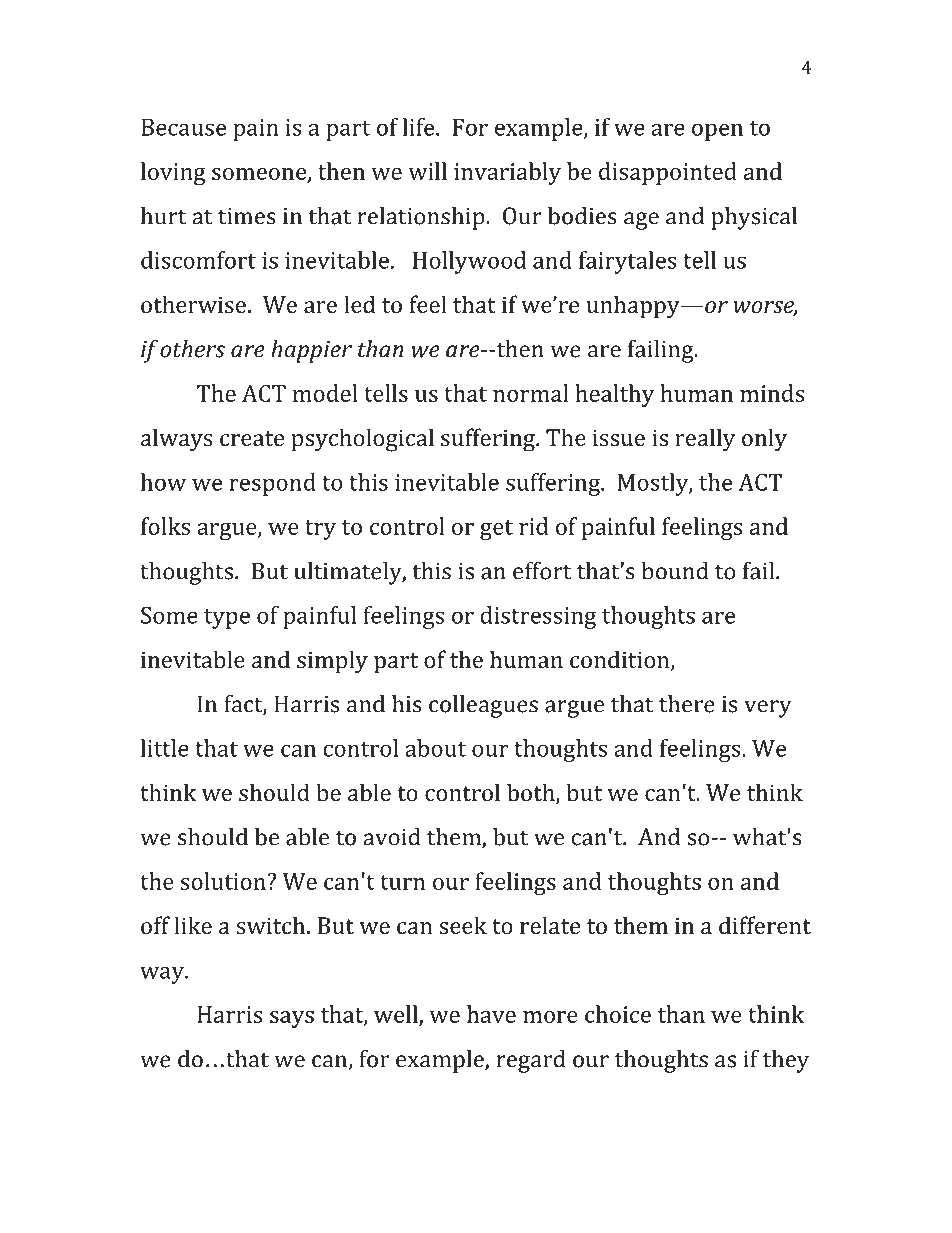 The image size is (952, 1233). What do you see at coordinates (538, 617) in the screenshot?
I see `distressing` at bounding box center [538, 617].
